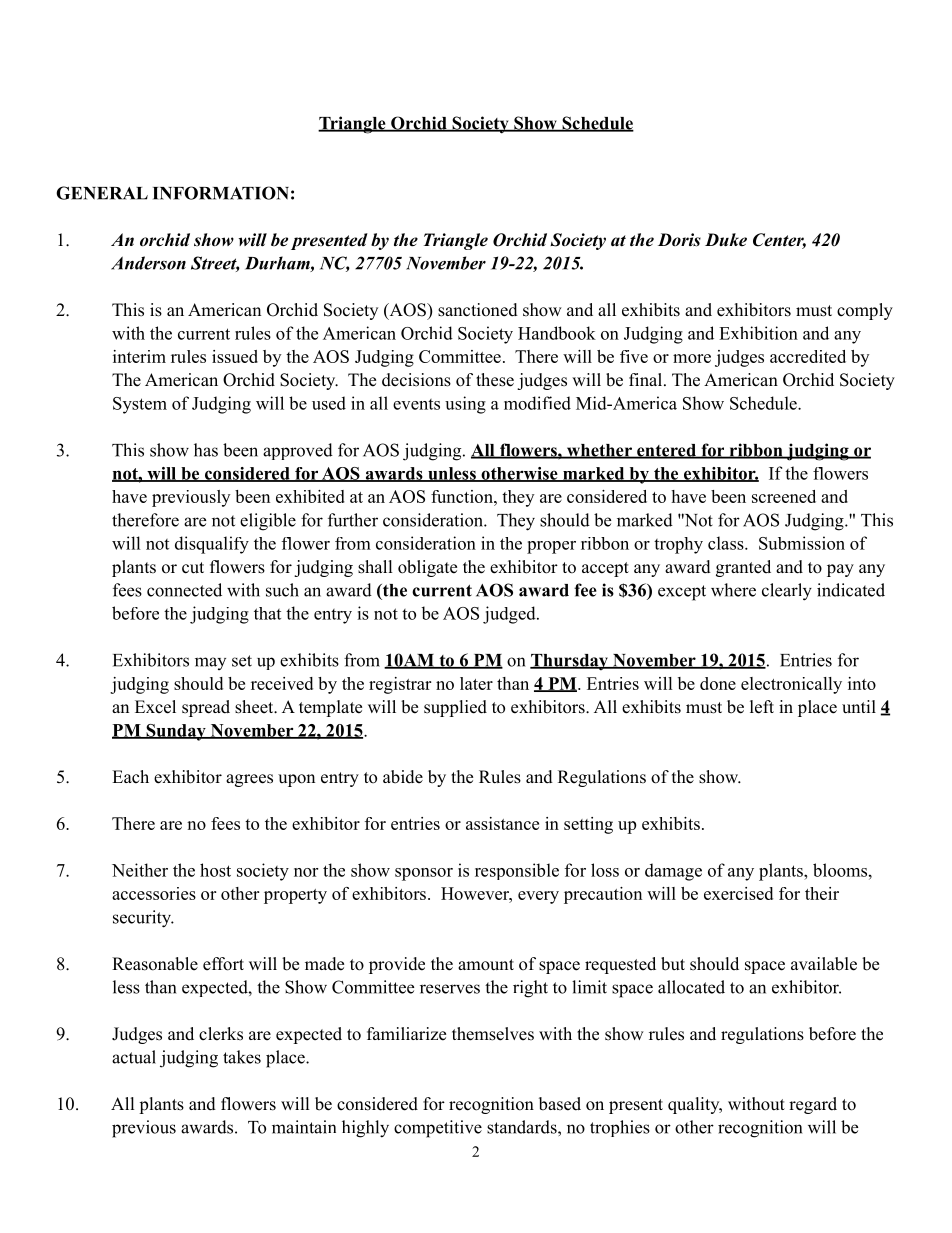 The image size is (952, 1233). What do you see at coordinates (212, 545) in the screenshot?
I see `disqualify` at bounding box center [212, 545].
